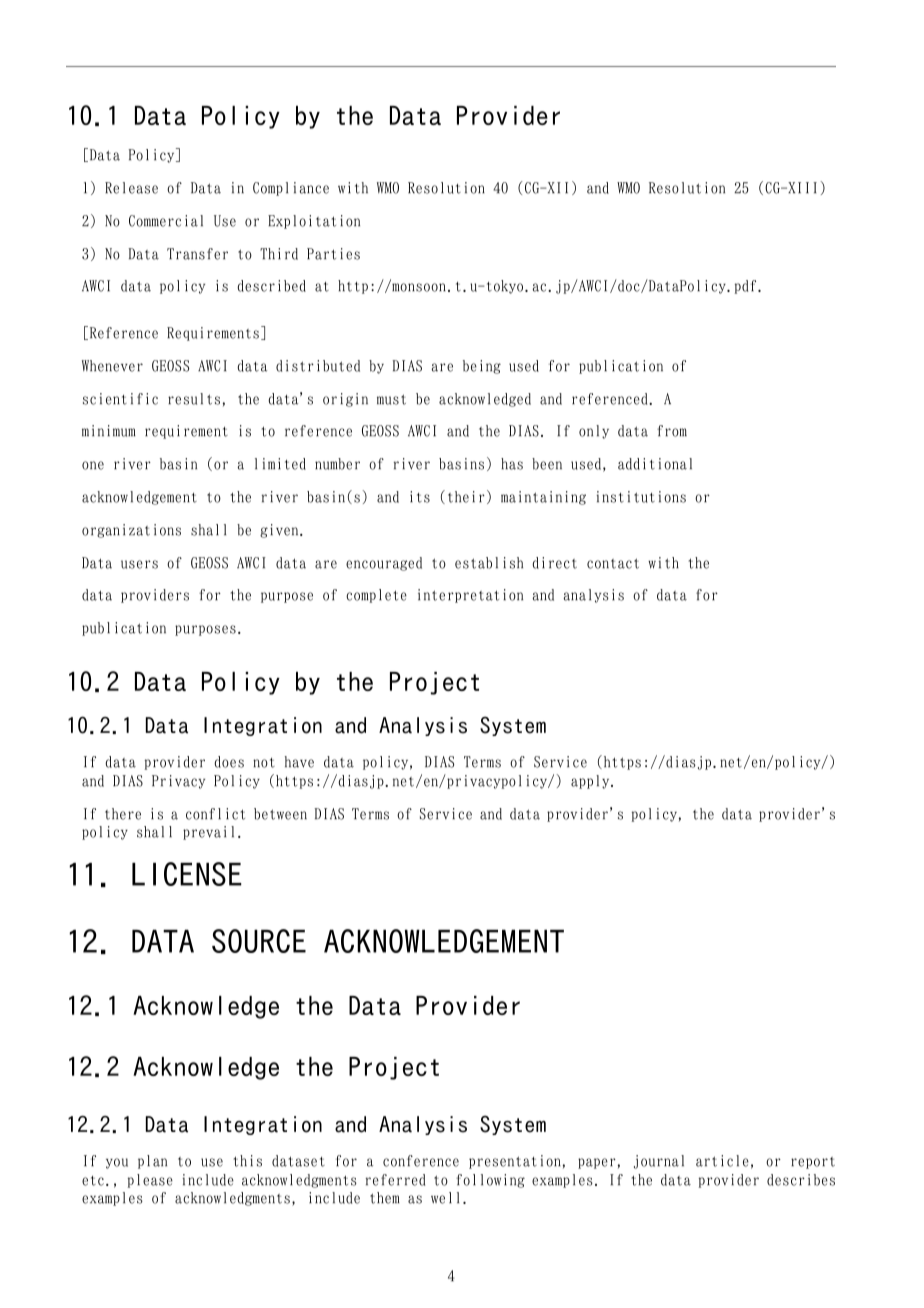 The width and height of the image is (924, 1308). What do you see at coordinates (187, 874) in the image?
I see `LICENSE` at bounding box center [187, 874].
